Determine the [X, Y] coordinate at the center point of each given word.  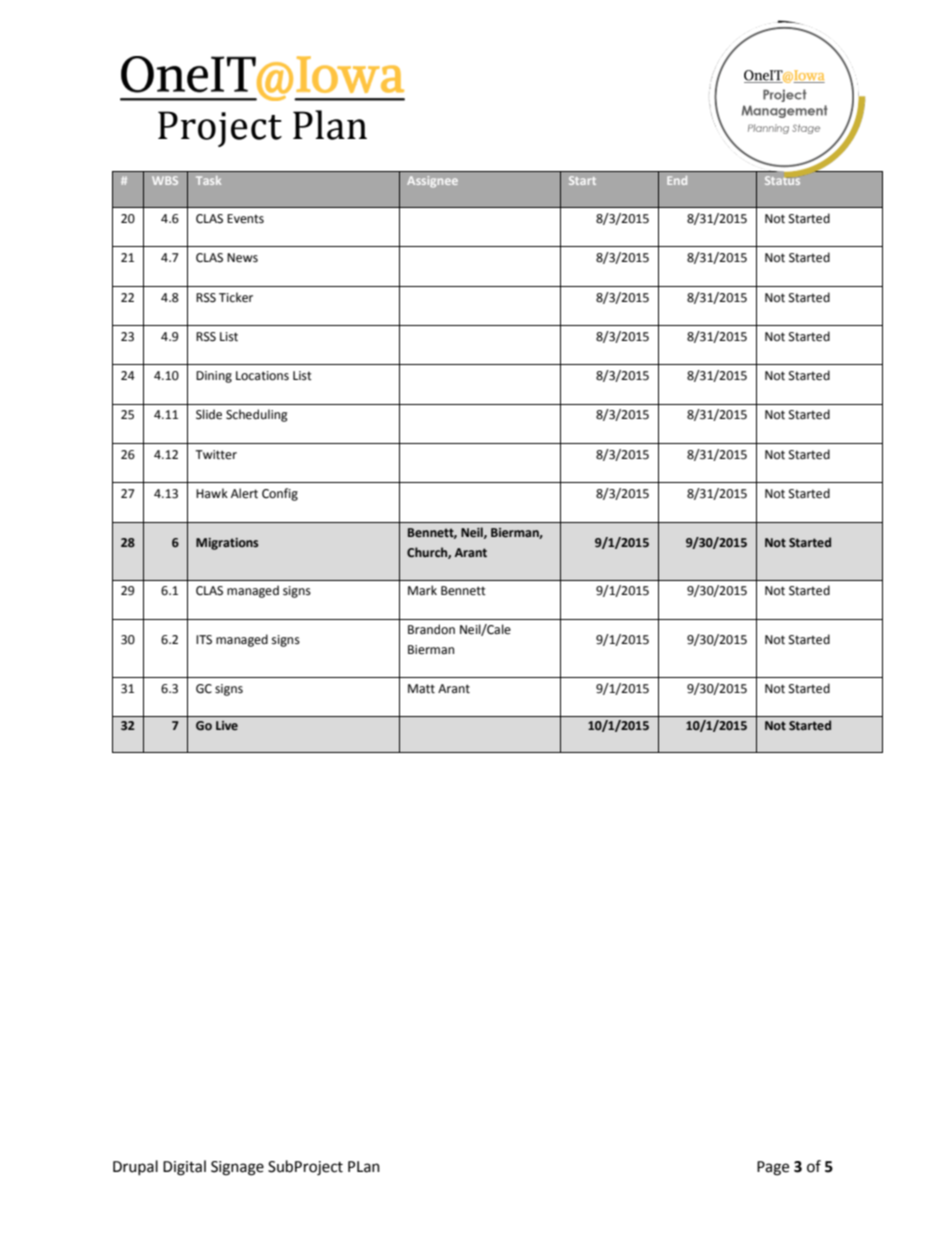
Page [773, 1168]
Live [227, 725]
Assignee [432, 182]
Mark [422, 590]
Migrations [227, 544]
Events [245, 219]
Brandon [431, 629]
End [677, 180]
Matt [421, 689]
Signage [237, 1168]
